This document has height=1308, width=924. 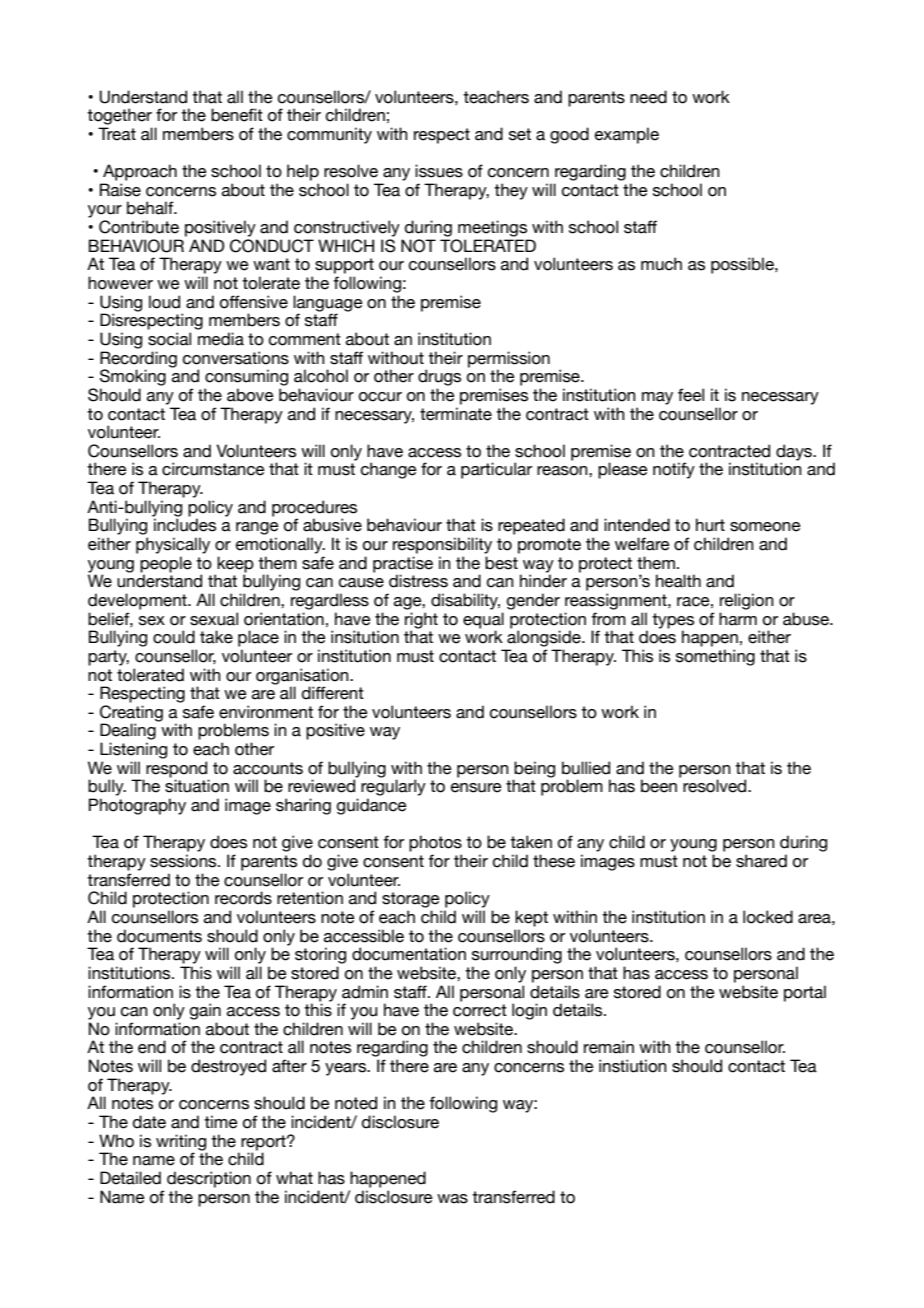 What do you see at coordinates (648, 97) in the document?
I see `need` at bounding box center [648, 97].
